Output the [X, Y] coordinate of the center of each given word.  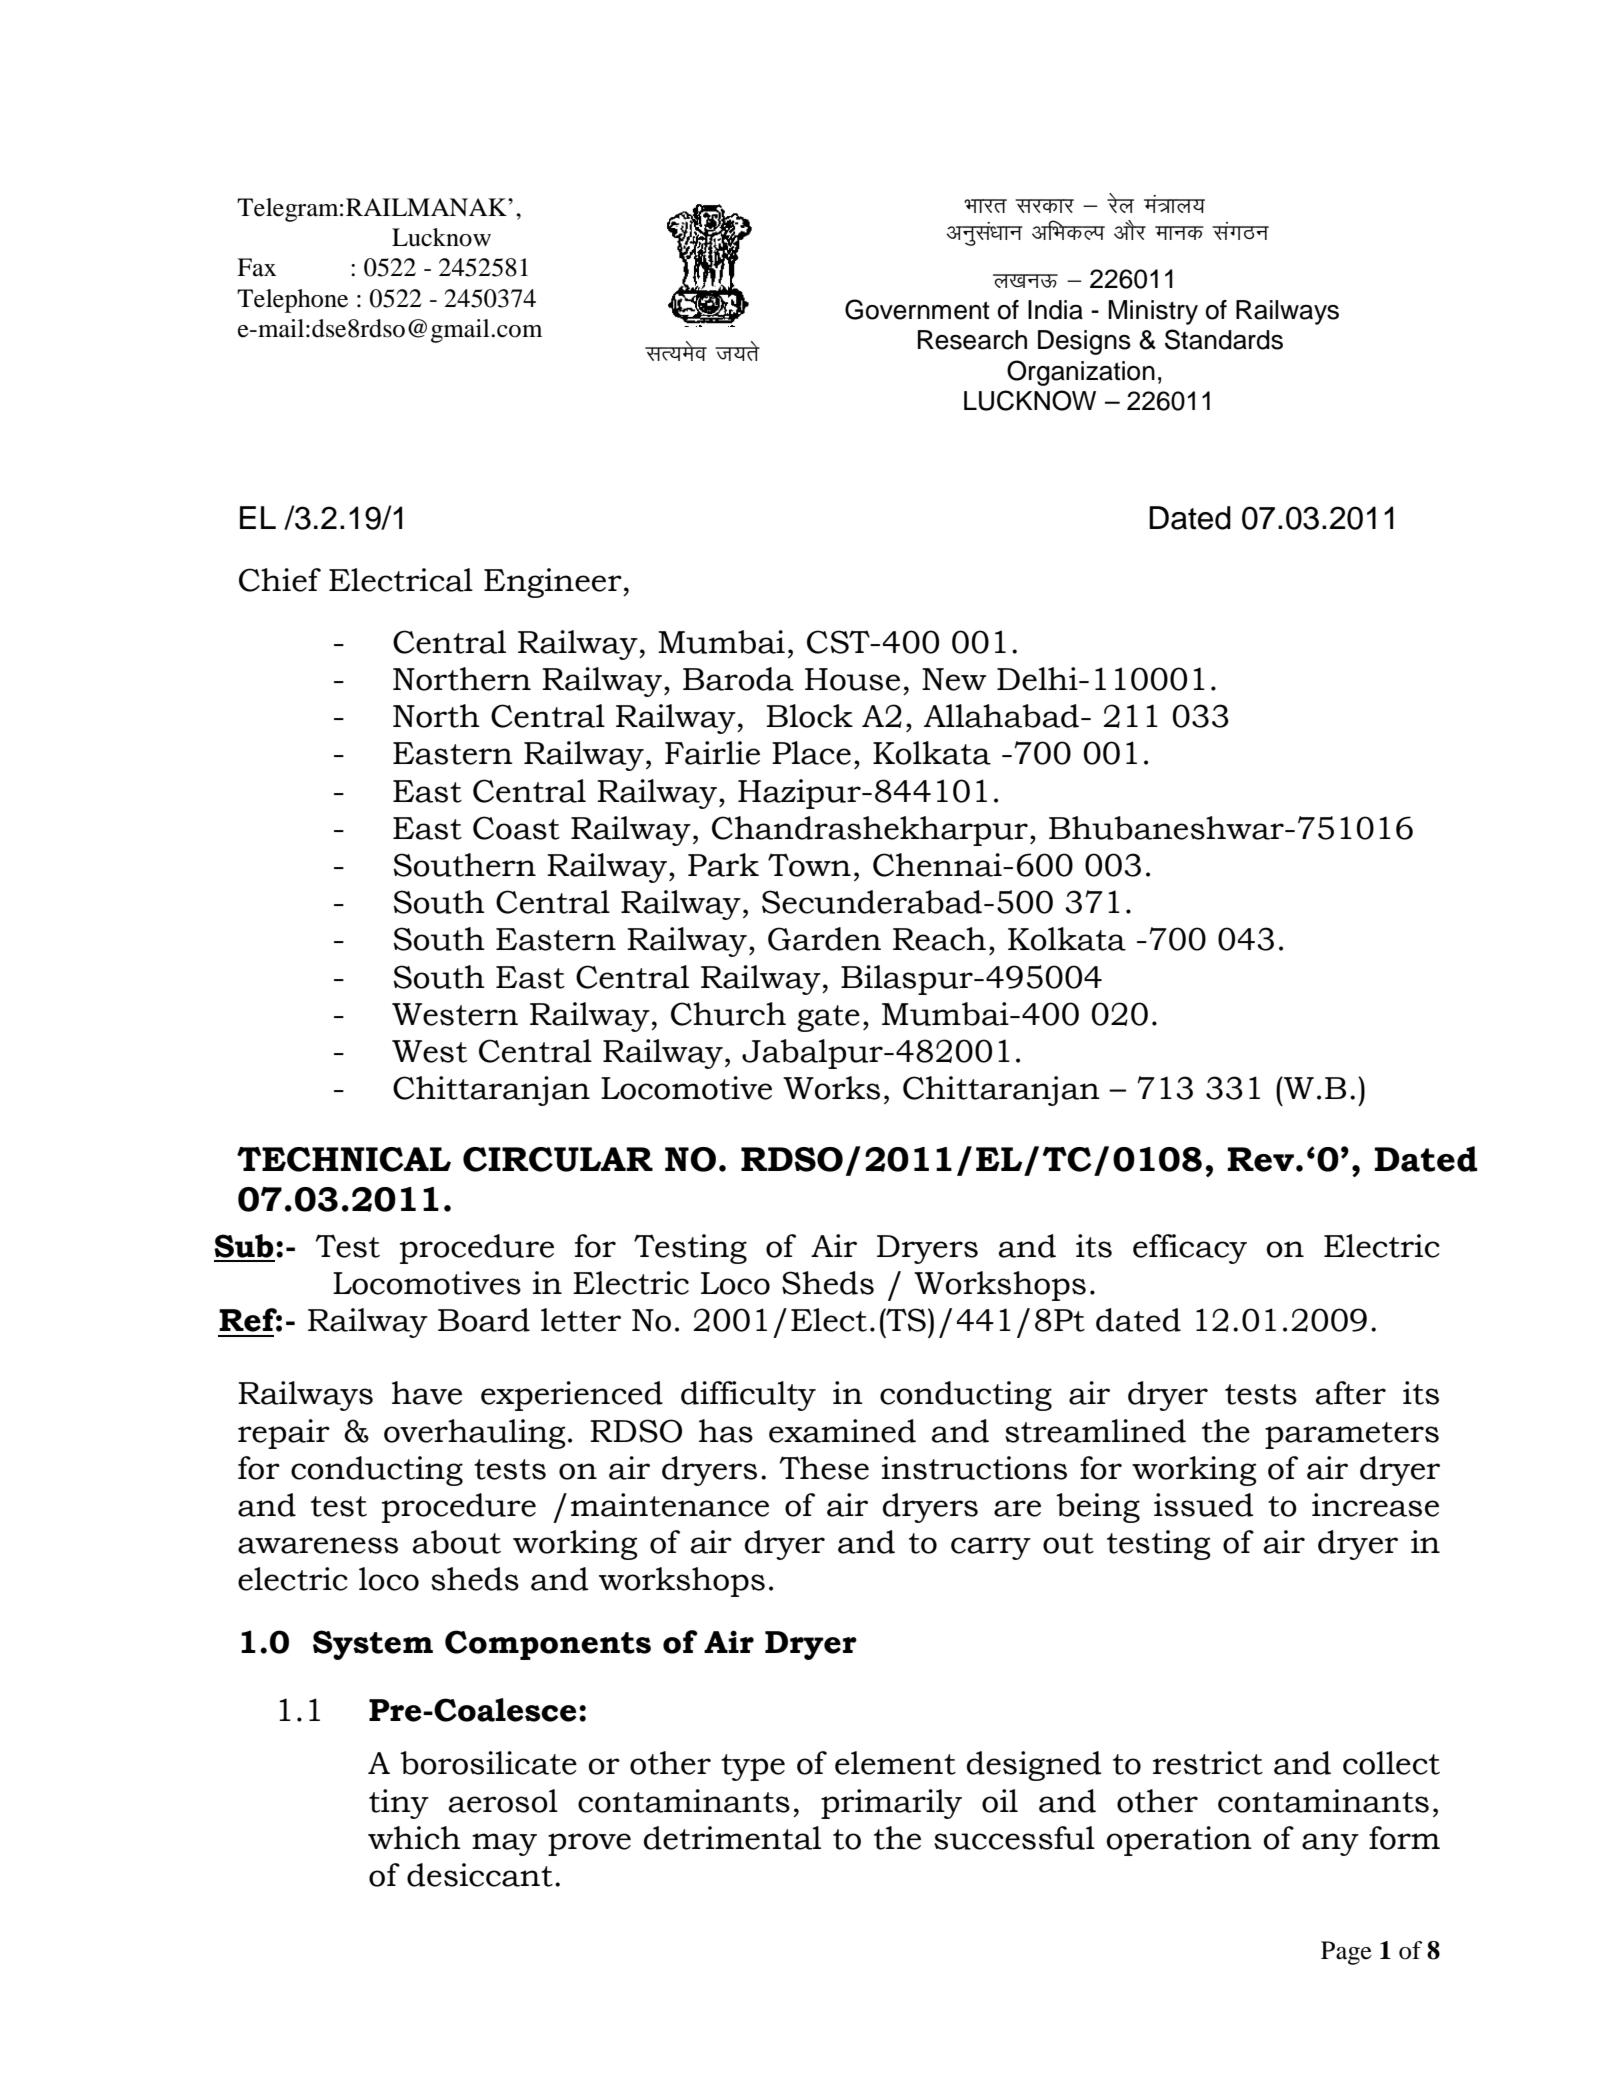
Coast [516, 828]
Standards [1224, 339]
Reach [939, 939]
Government [917, 309]
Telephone [292, 301]
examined [842, 1431]
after [1350, 1393]
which [414, 1838]
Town [809, 865]
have [427, 1393]
